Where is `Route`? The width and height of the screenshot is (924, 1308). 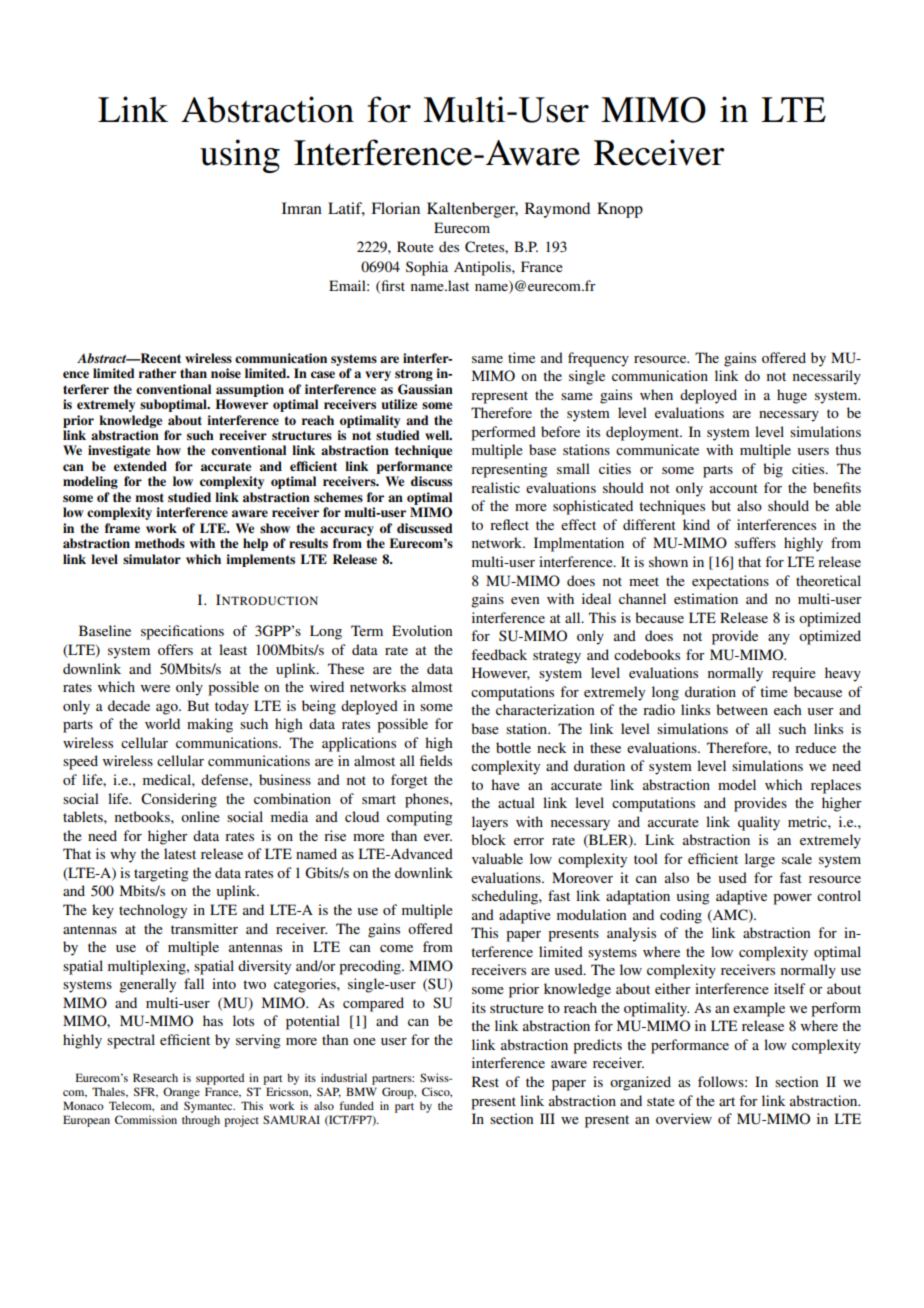
Route is located at coordinates (415, 246).
